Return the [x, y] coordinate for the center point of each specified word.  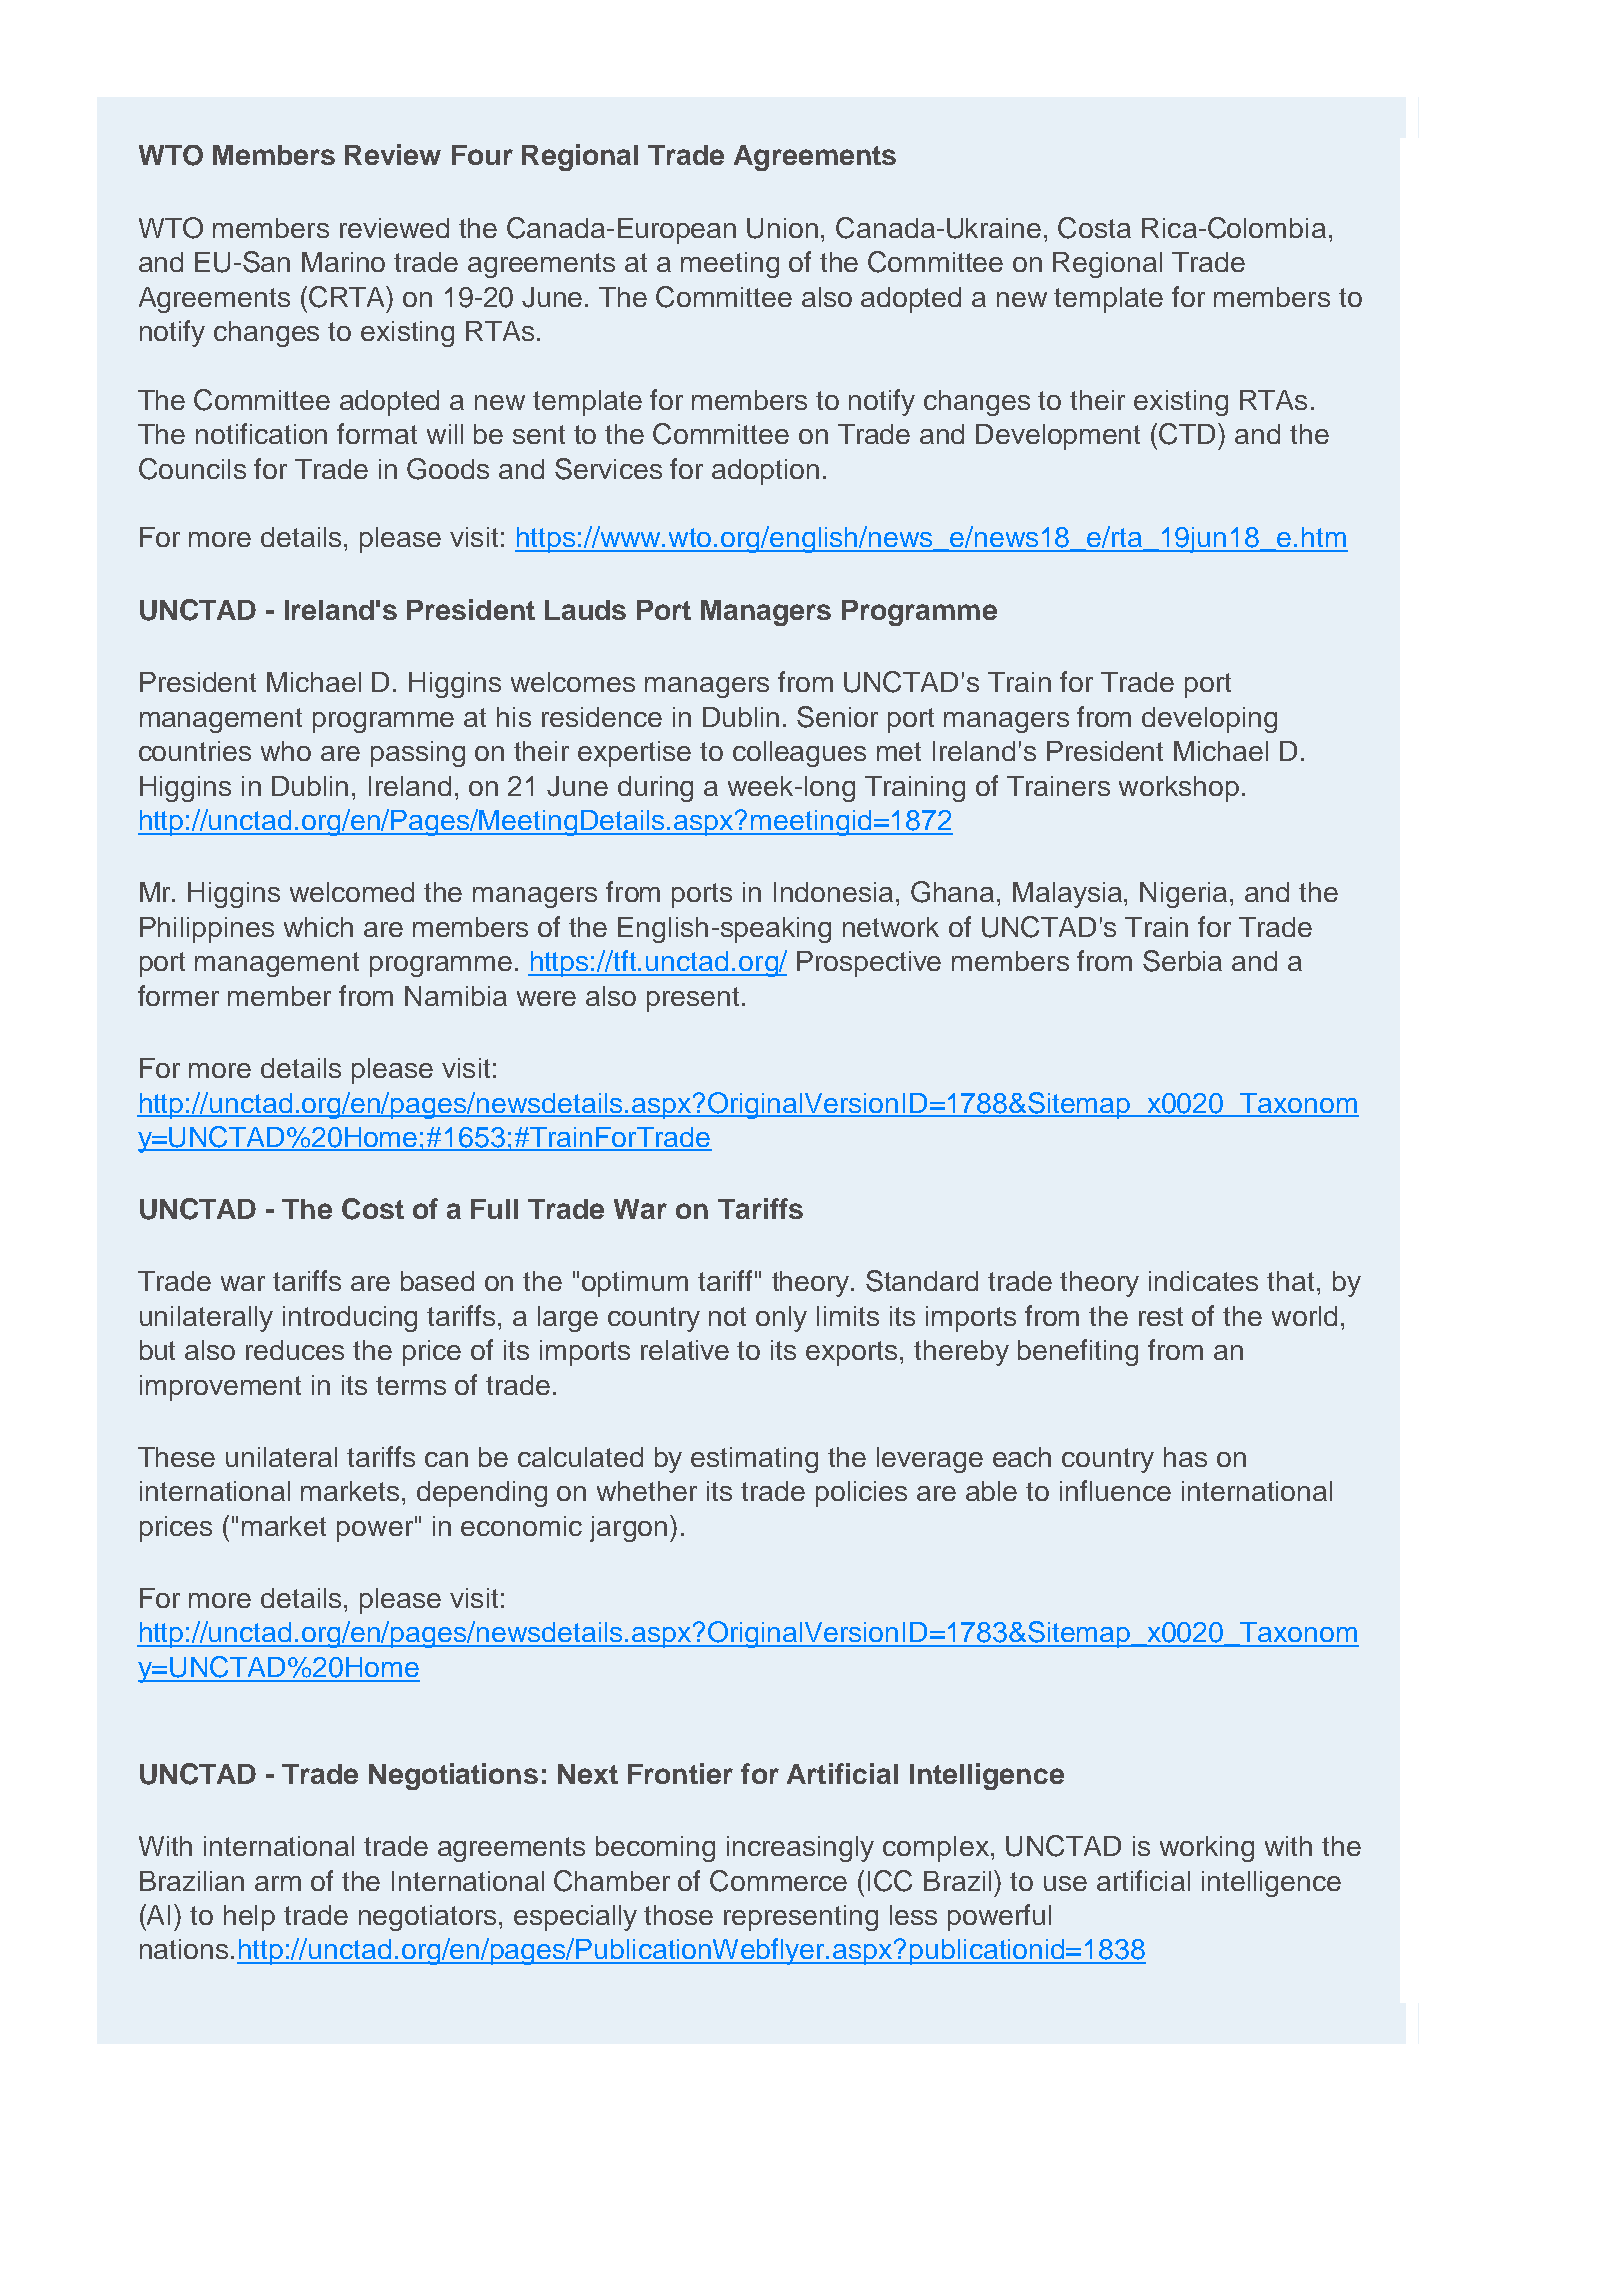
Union [782, 228]
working [1207, 1849]
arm [278, 1883]
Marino [343, 262]
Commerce [778, 1881]
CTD [1189, 434]
